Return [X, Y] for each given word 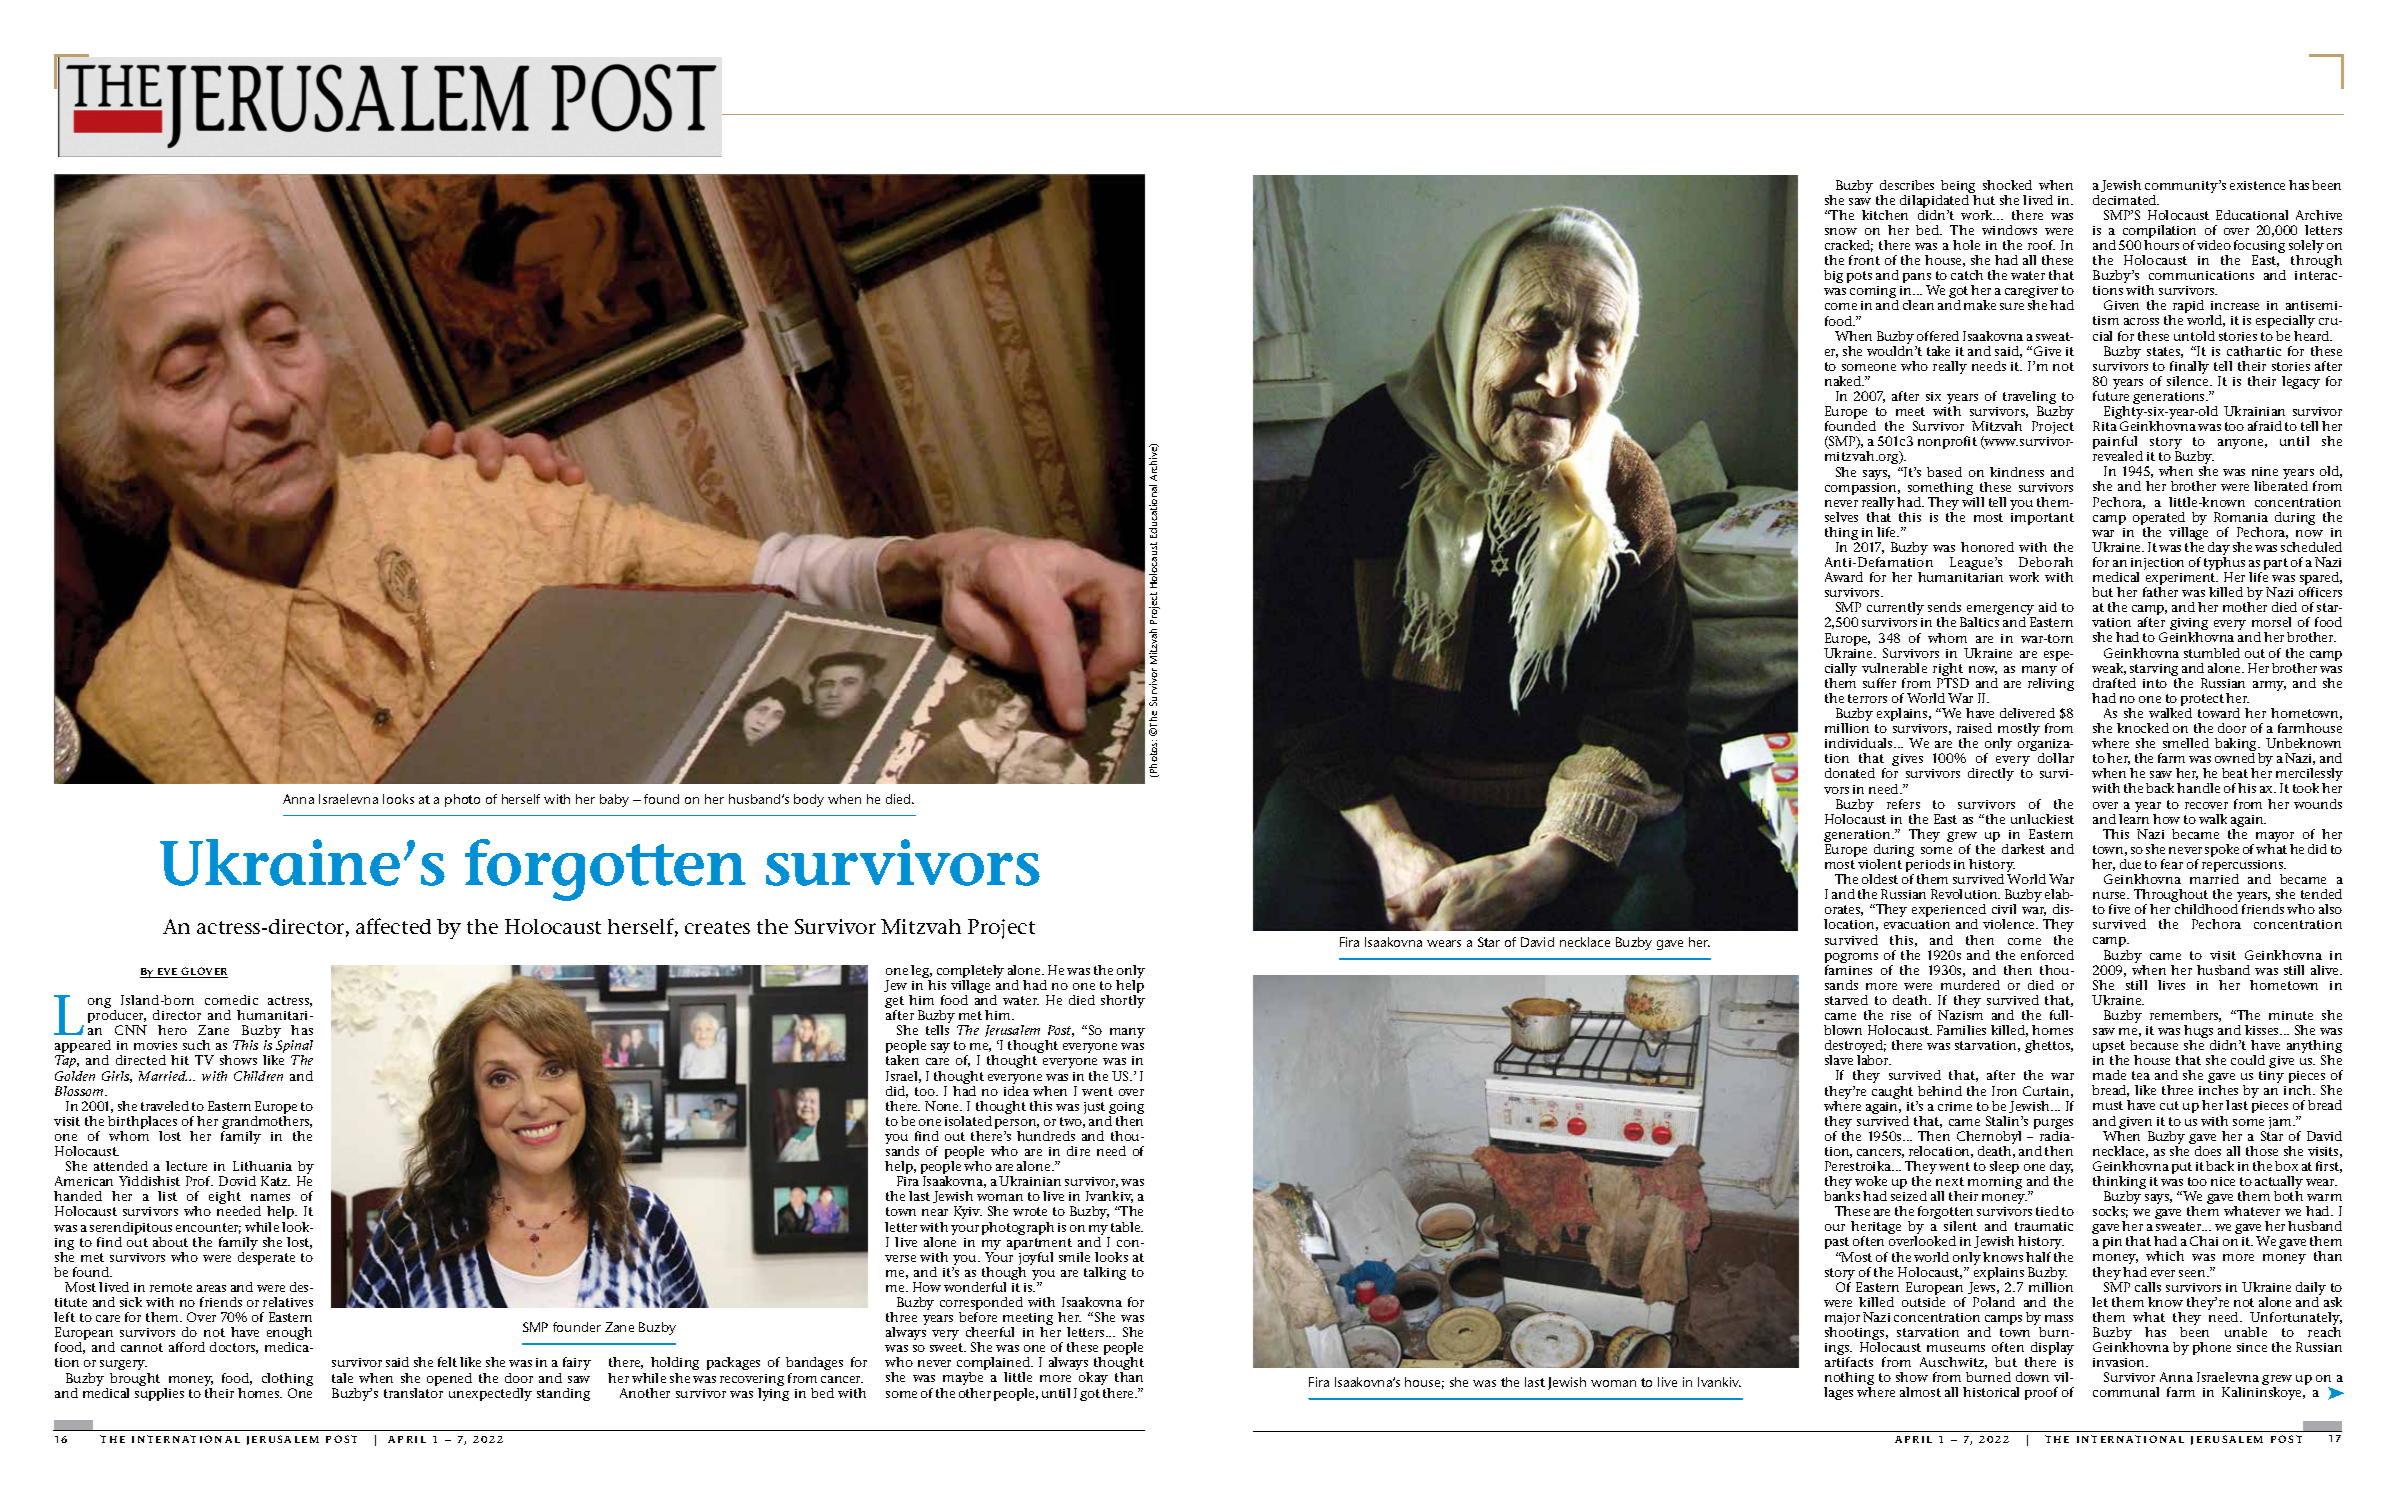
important [2042, 519]
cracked [1849, 246]
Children [258, 1076]
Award [1844, 577]
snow [1841, 231]
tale [342, 1378]
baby [614, 800]
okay [1094, 1380]
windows [2009, 230]
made [2109, 1075]
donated [1850, 773]
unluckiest [2042, 819]
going [1126, 1109]
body [809, 800]
